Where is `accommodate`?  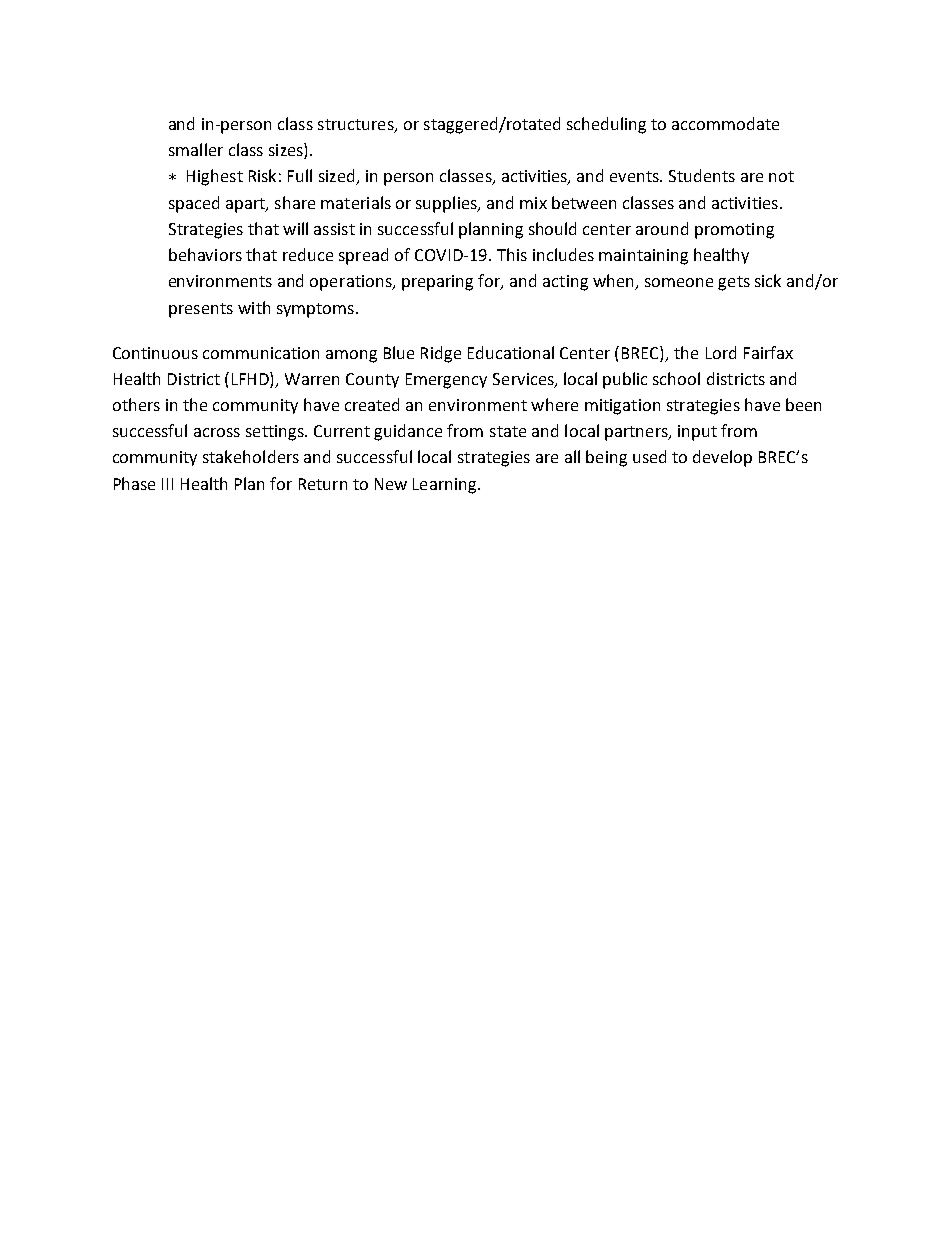 accommodate is located at coordinates (725, 123).
